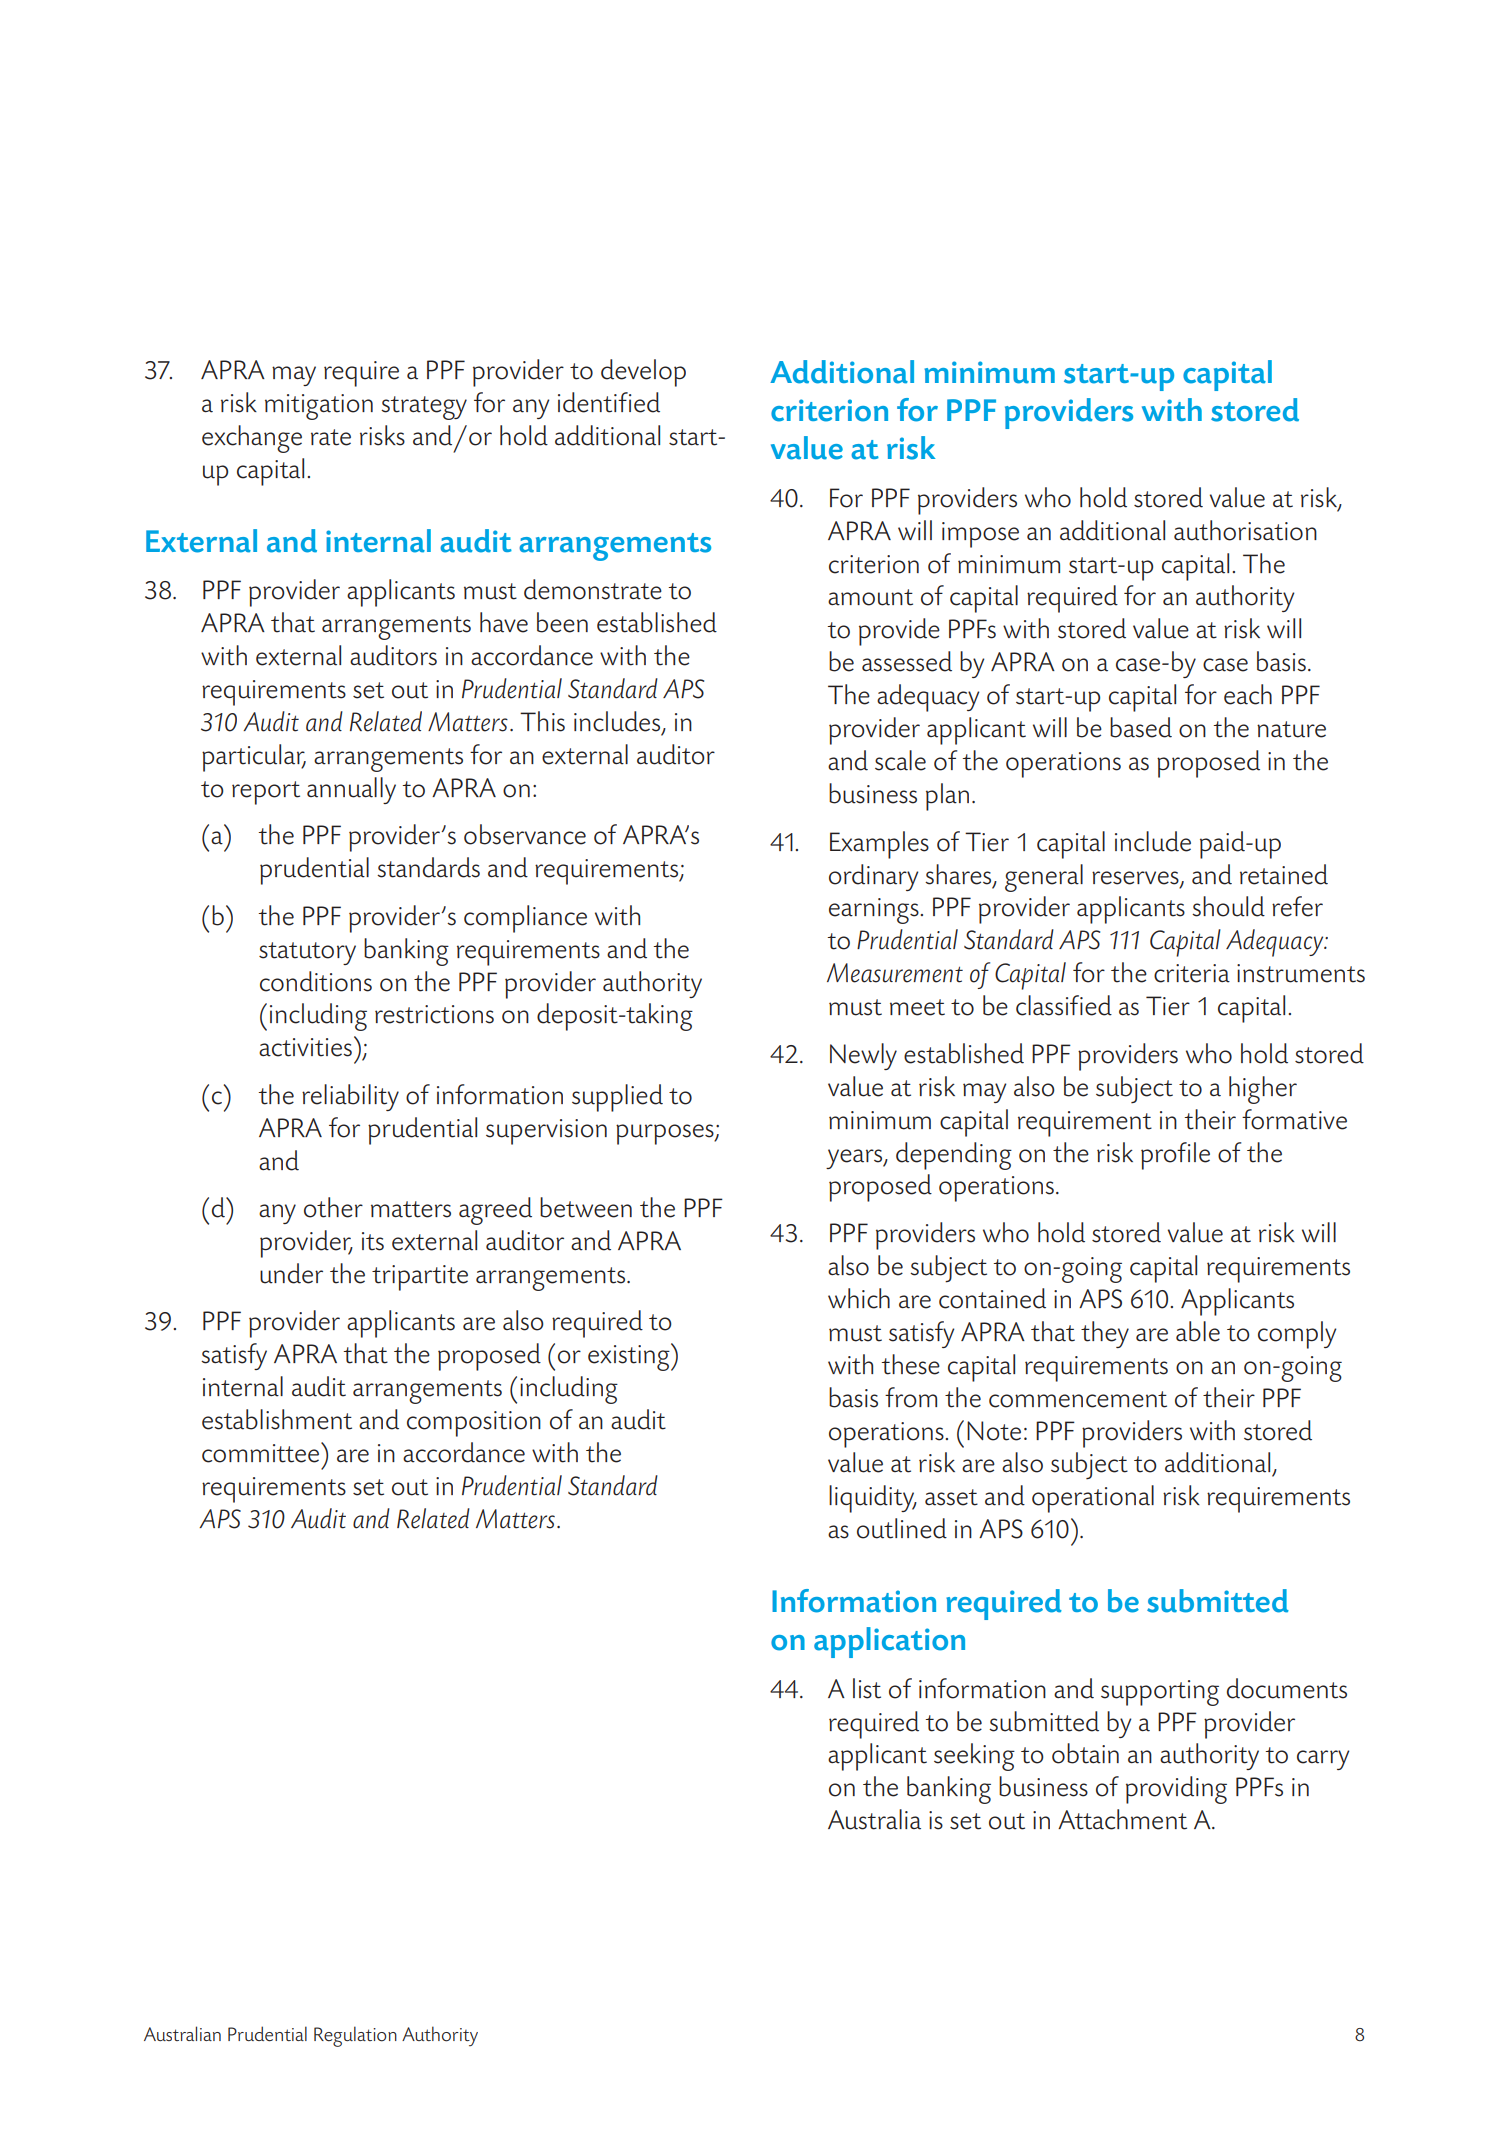  I want to click on develop, so click(643, 373).
